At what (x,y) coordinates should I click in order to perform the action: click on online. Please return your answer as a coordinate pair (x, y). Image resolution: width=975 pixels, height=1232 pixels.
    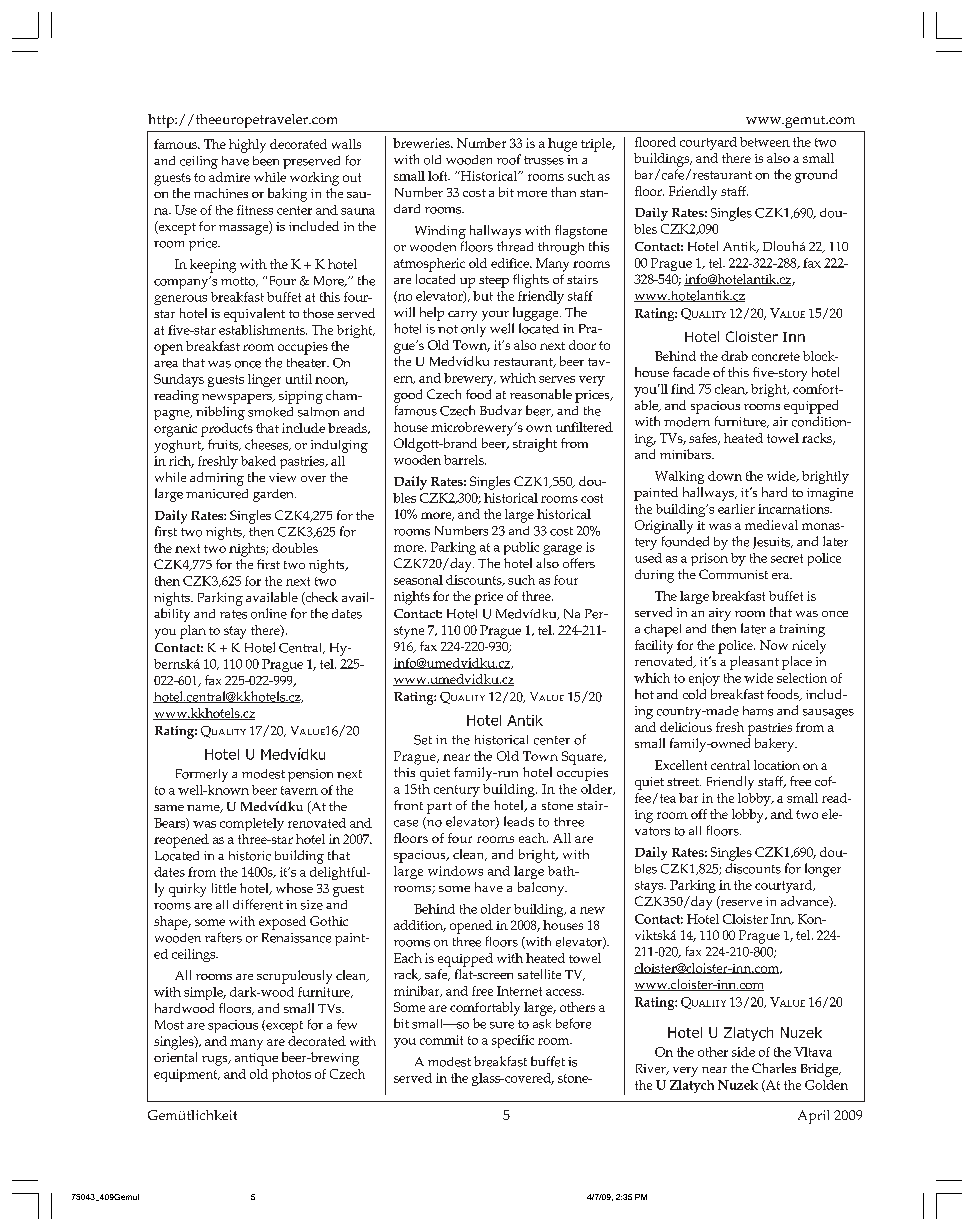
    Looking at the image, I should click on (269, 613).
